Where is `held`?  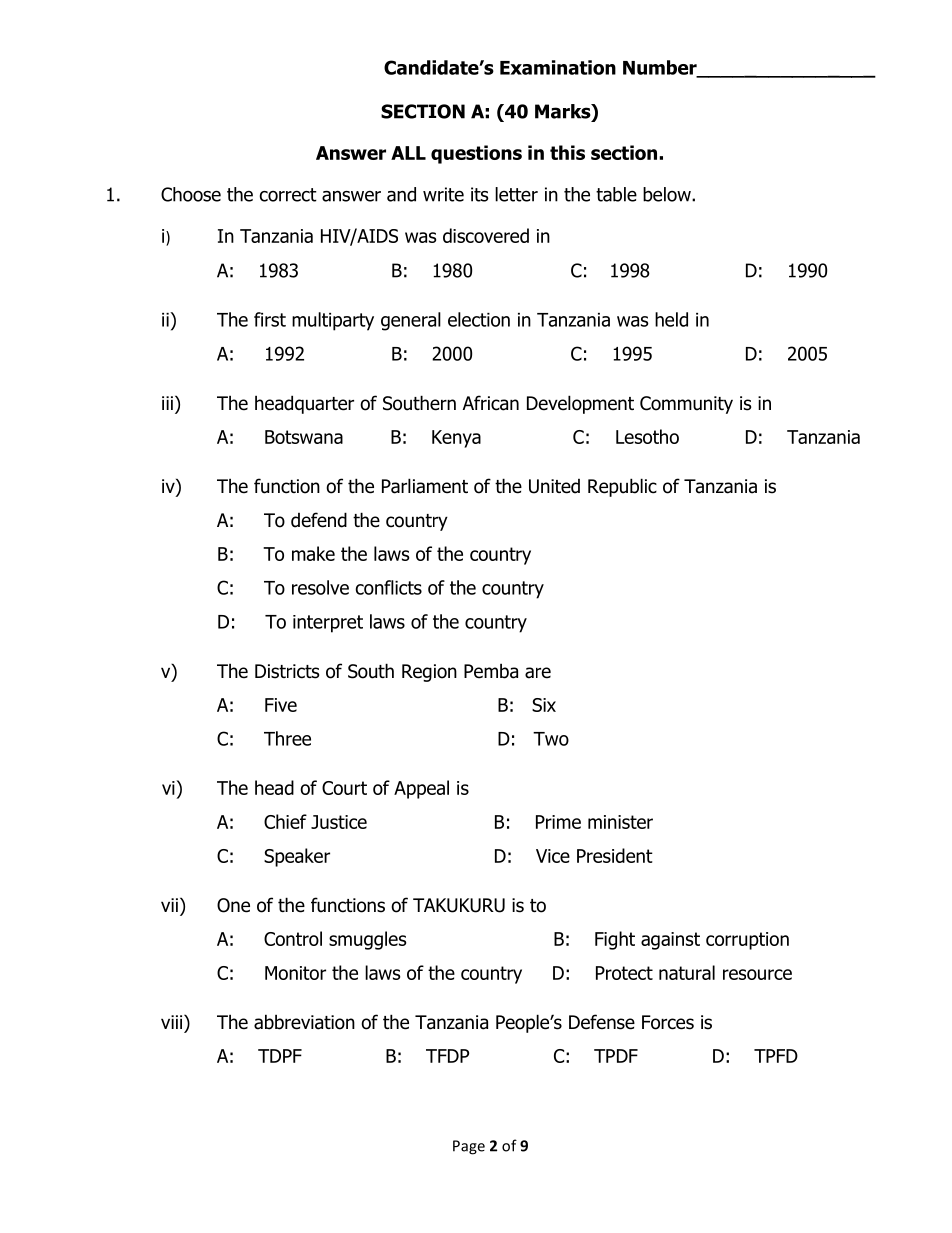 held is located at coordinates (671, 319).
